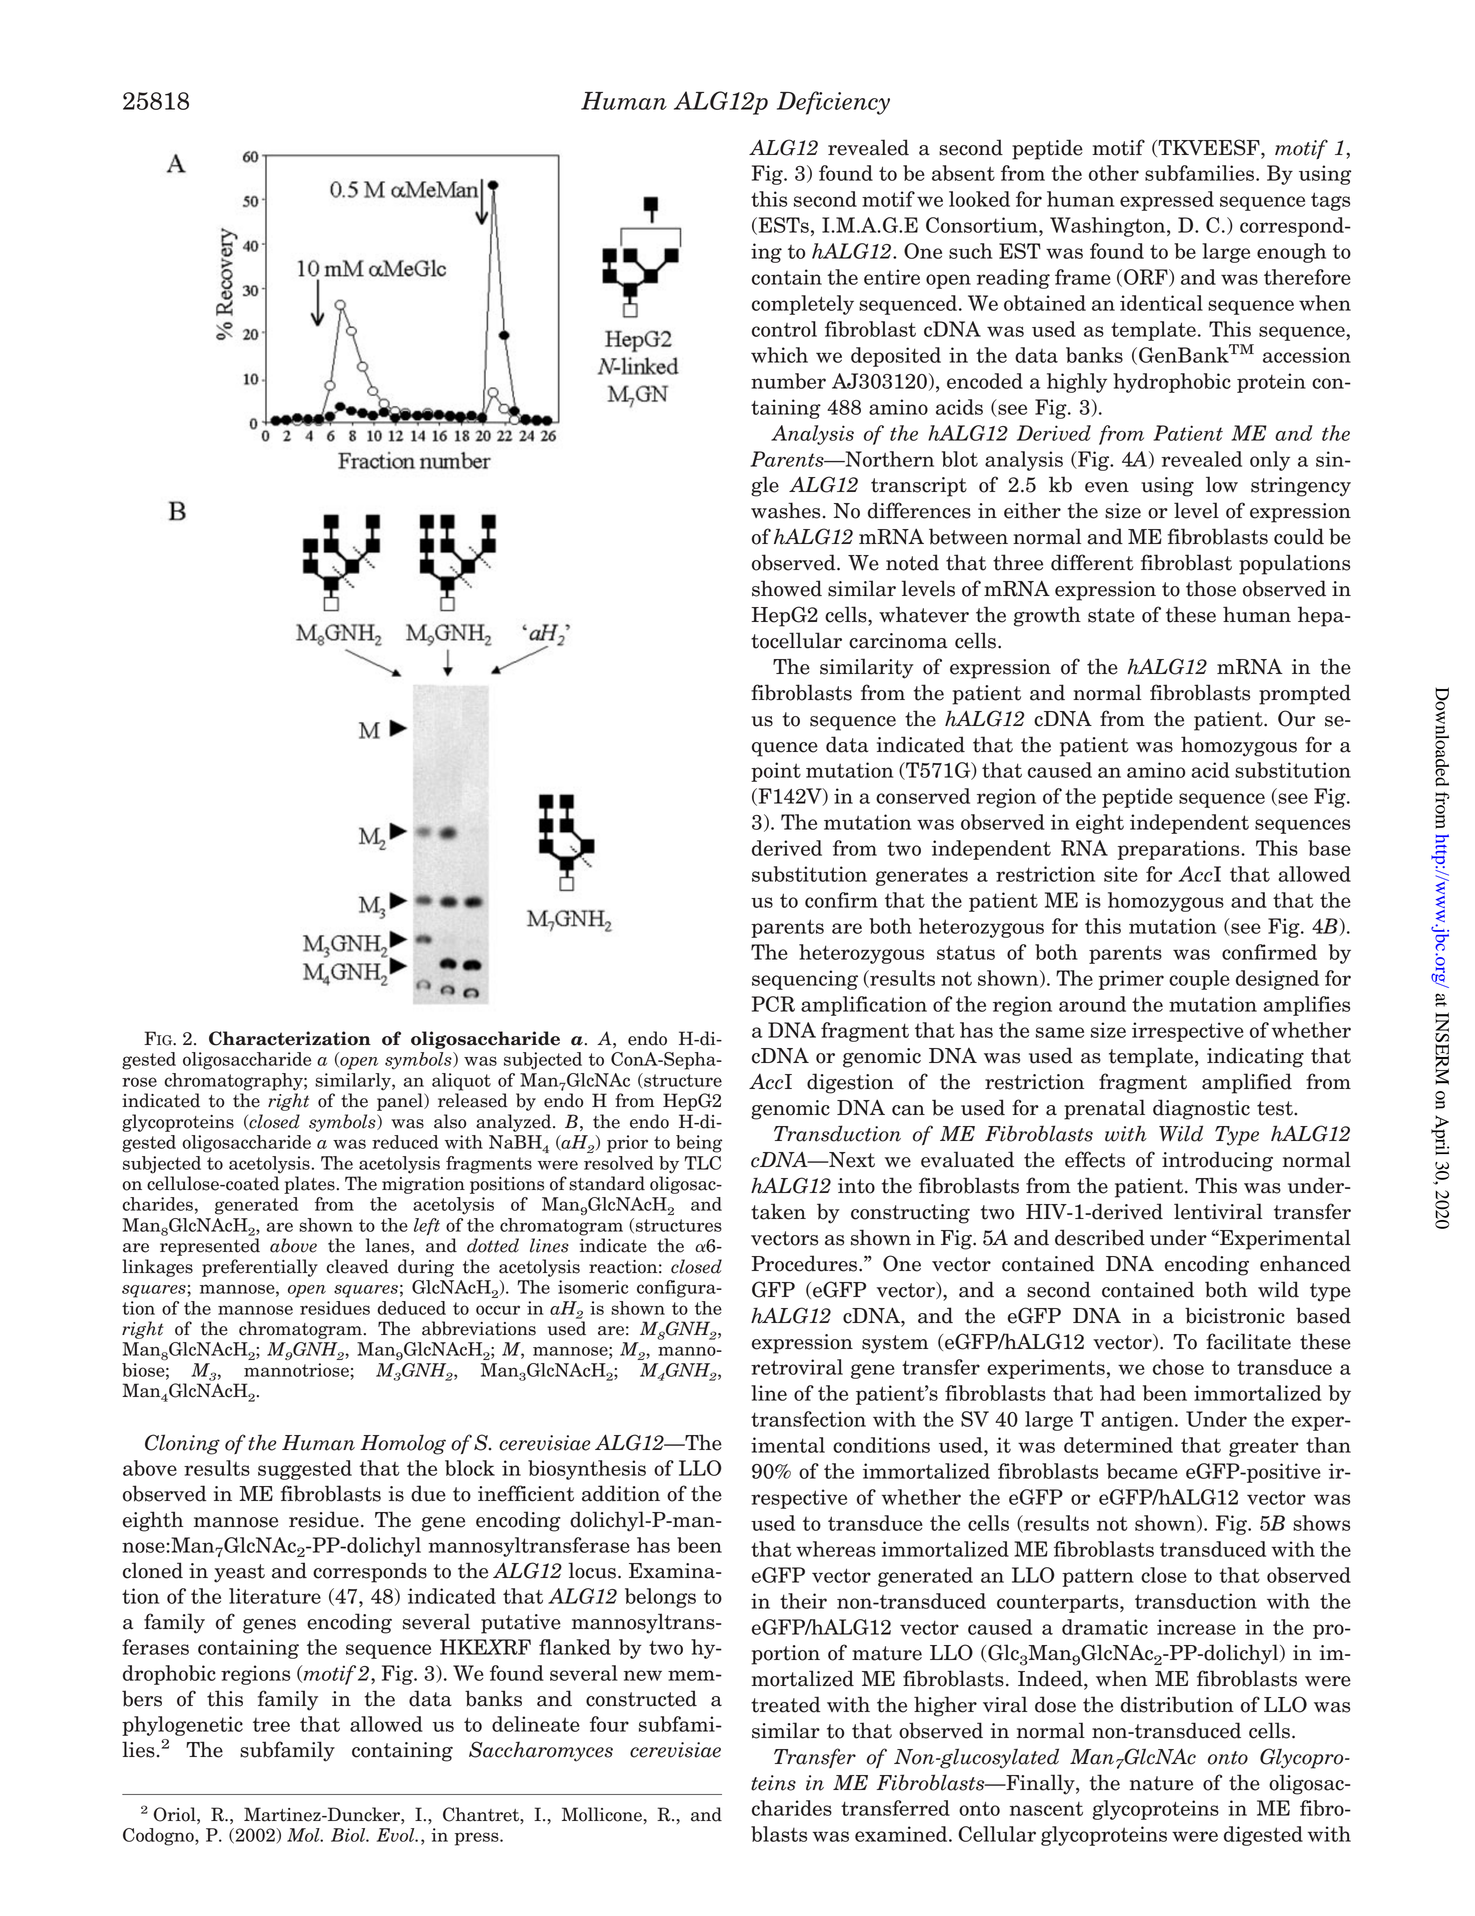  What do you see at coordinates (803, 305) in the screenshot?
I see `completely` at bounding box center [803, 305].
